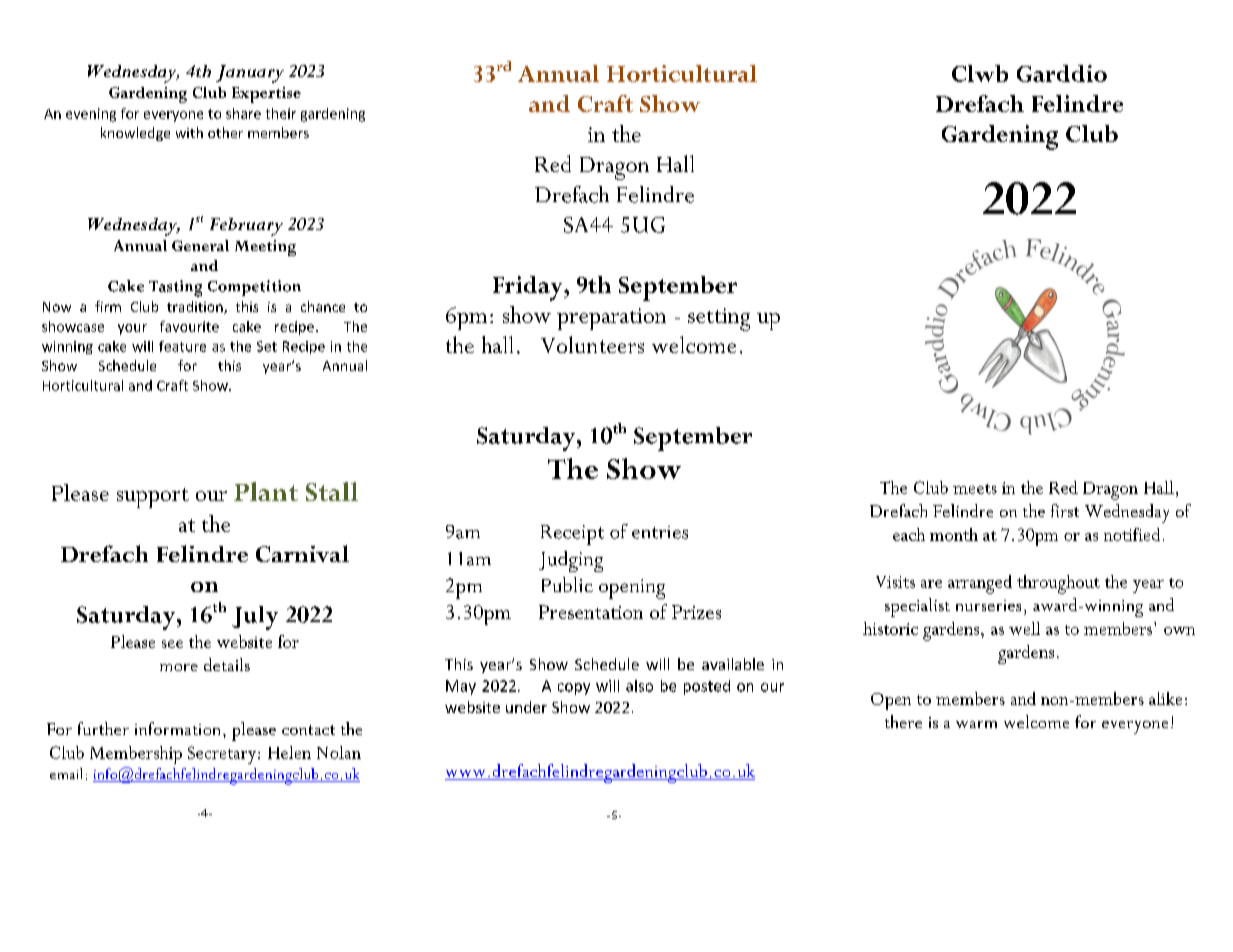 This page has height=952, width=1233. Describe the element at coordinates (1024, 628) in the page. I see `well` at that location.
